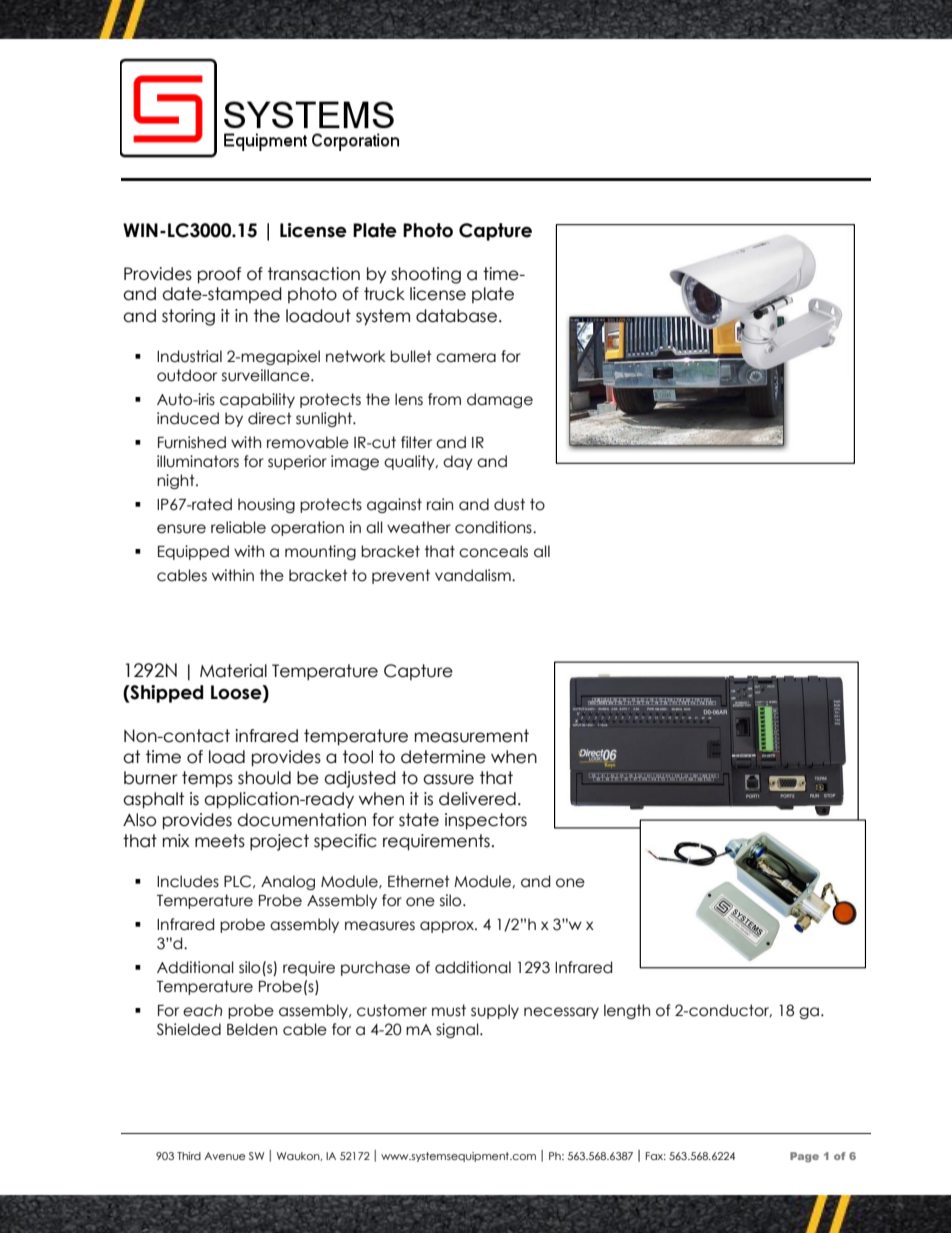  I want to click on database, so click(456, 316).
